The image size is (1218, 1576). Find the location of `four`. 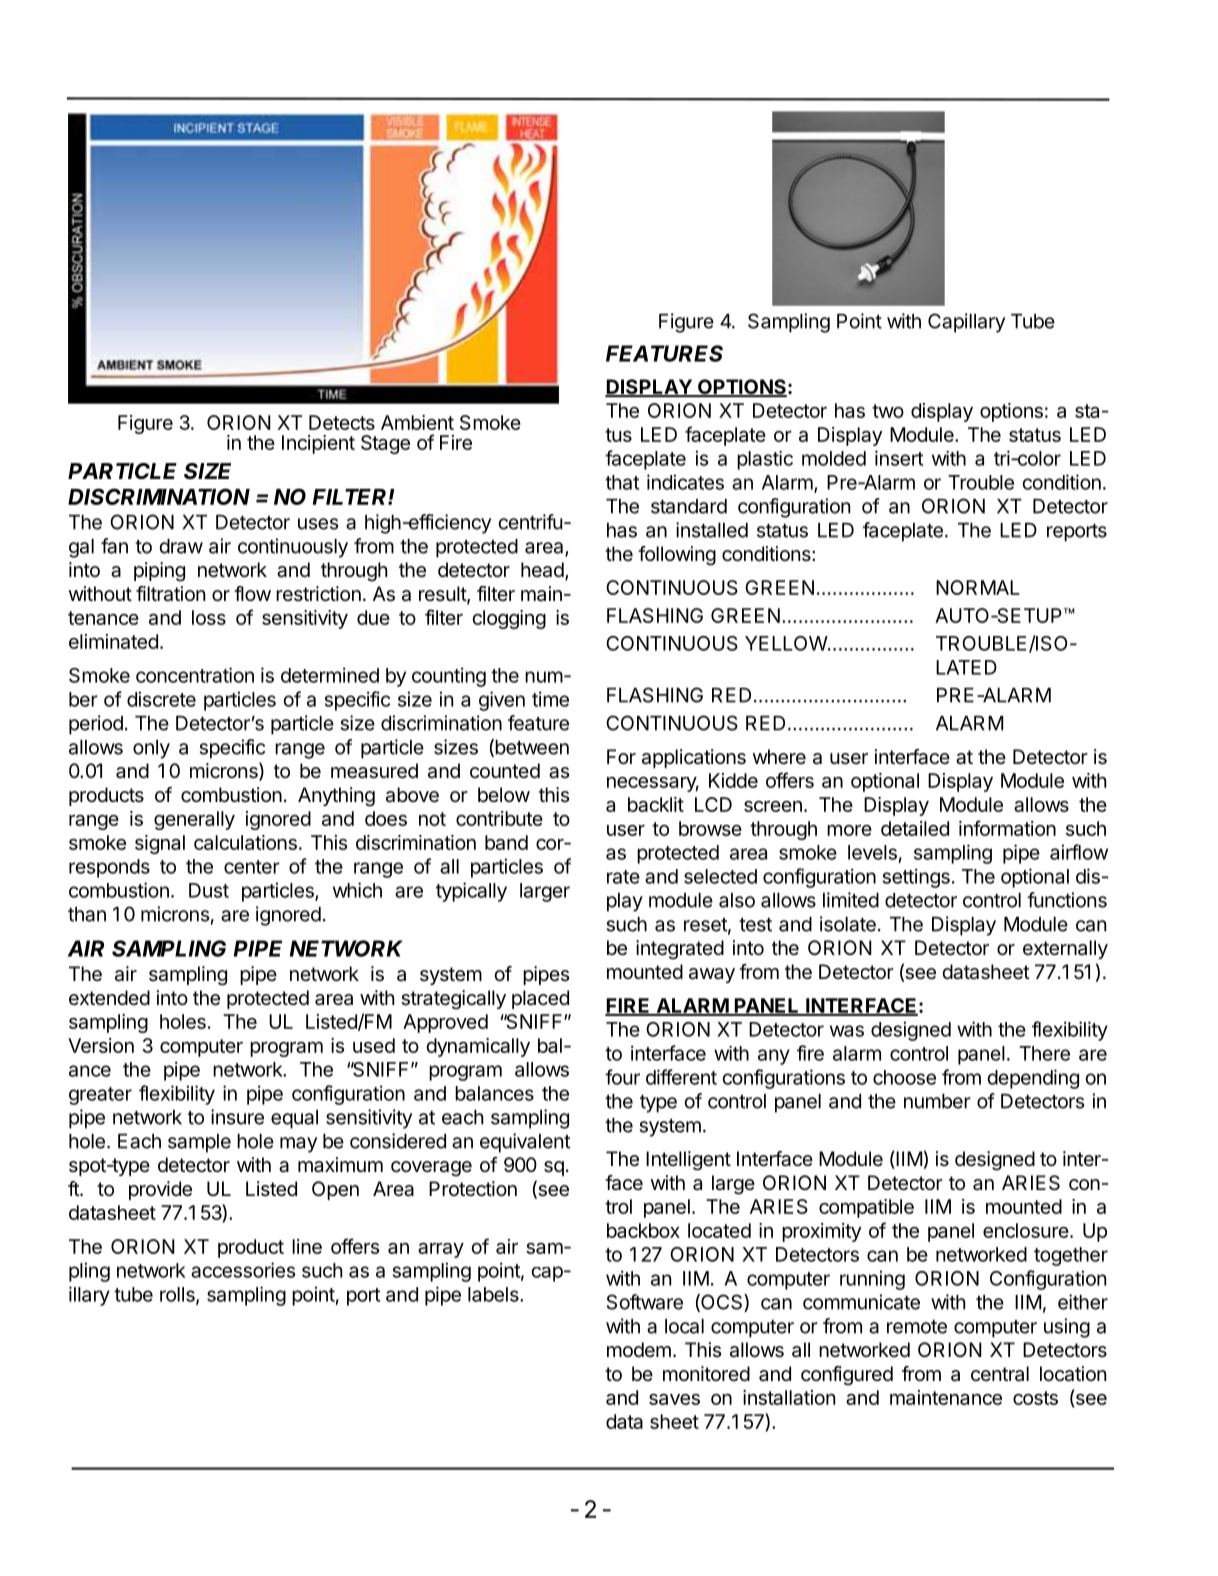

four is located at coordinates (622, 1077).
